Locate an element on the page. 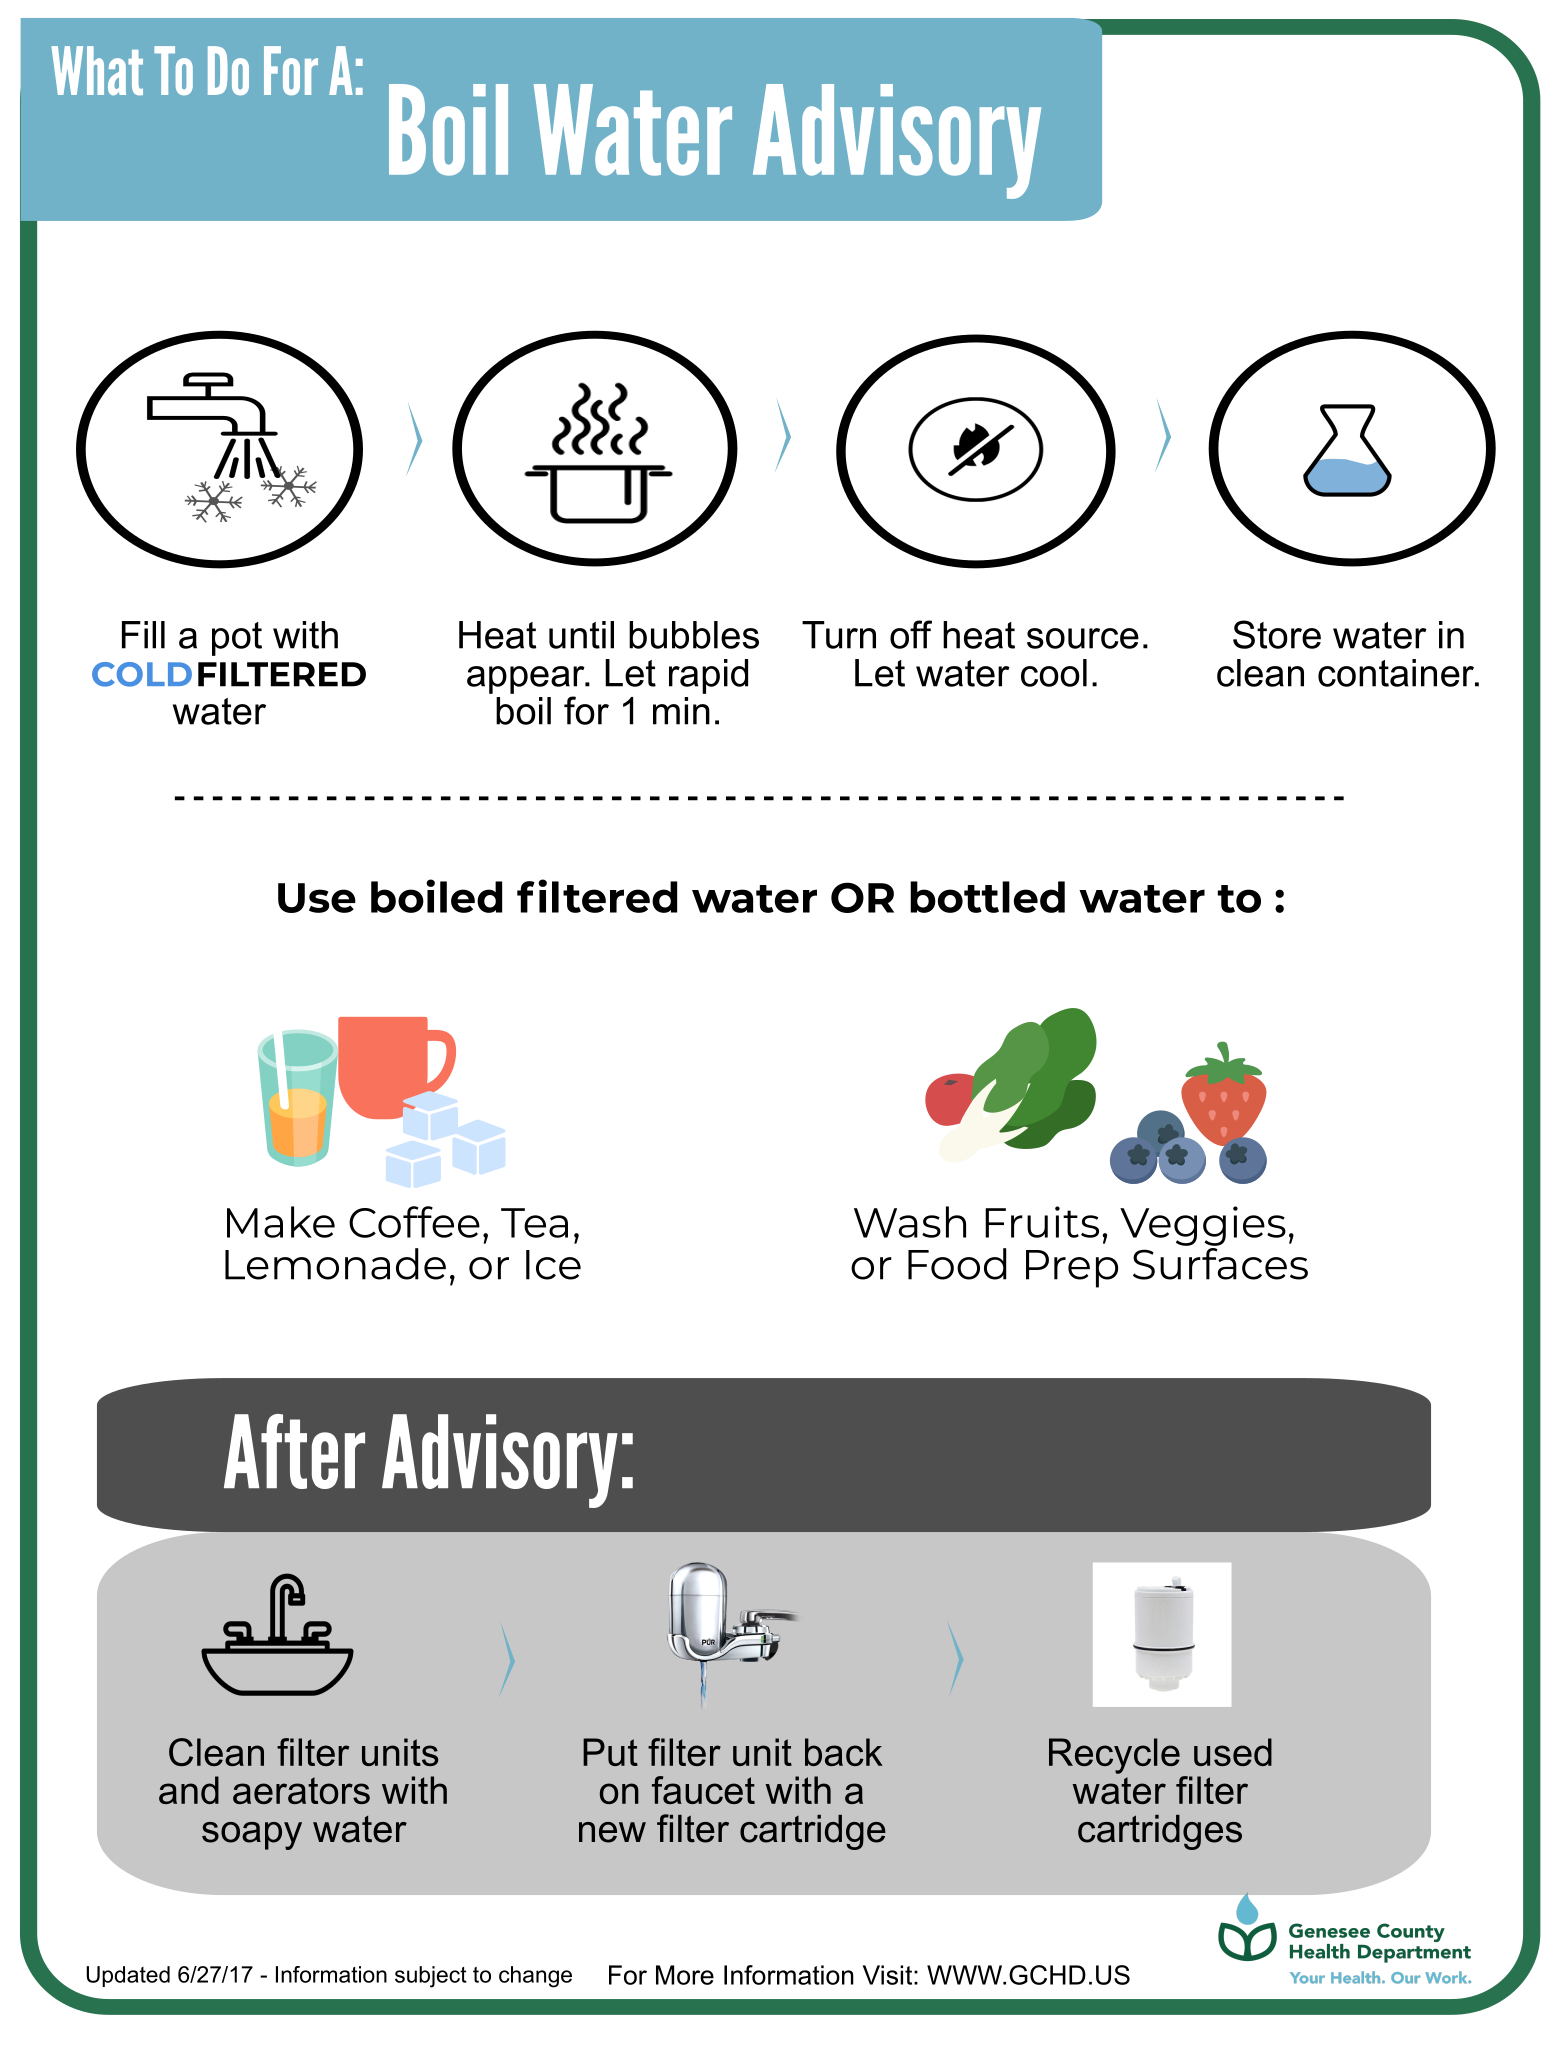  Tea is located at coordinates (534, 1223).
